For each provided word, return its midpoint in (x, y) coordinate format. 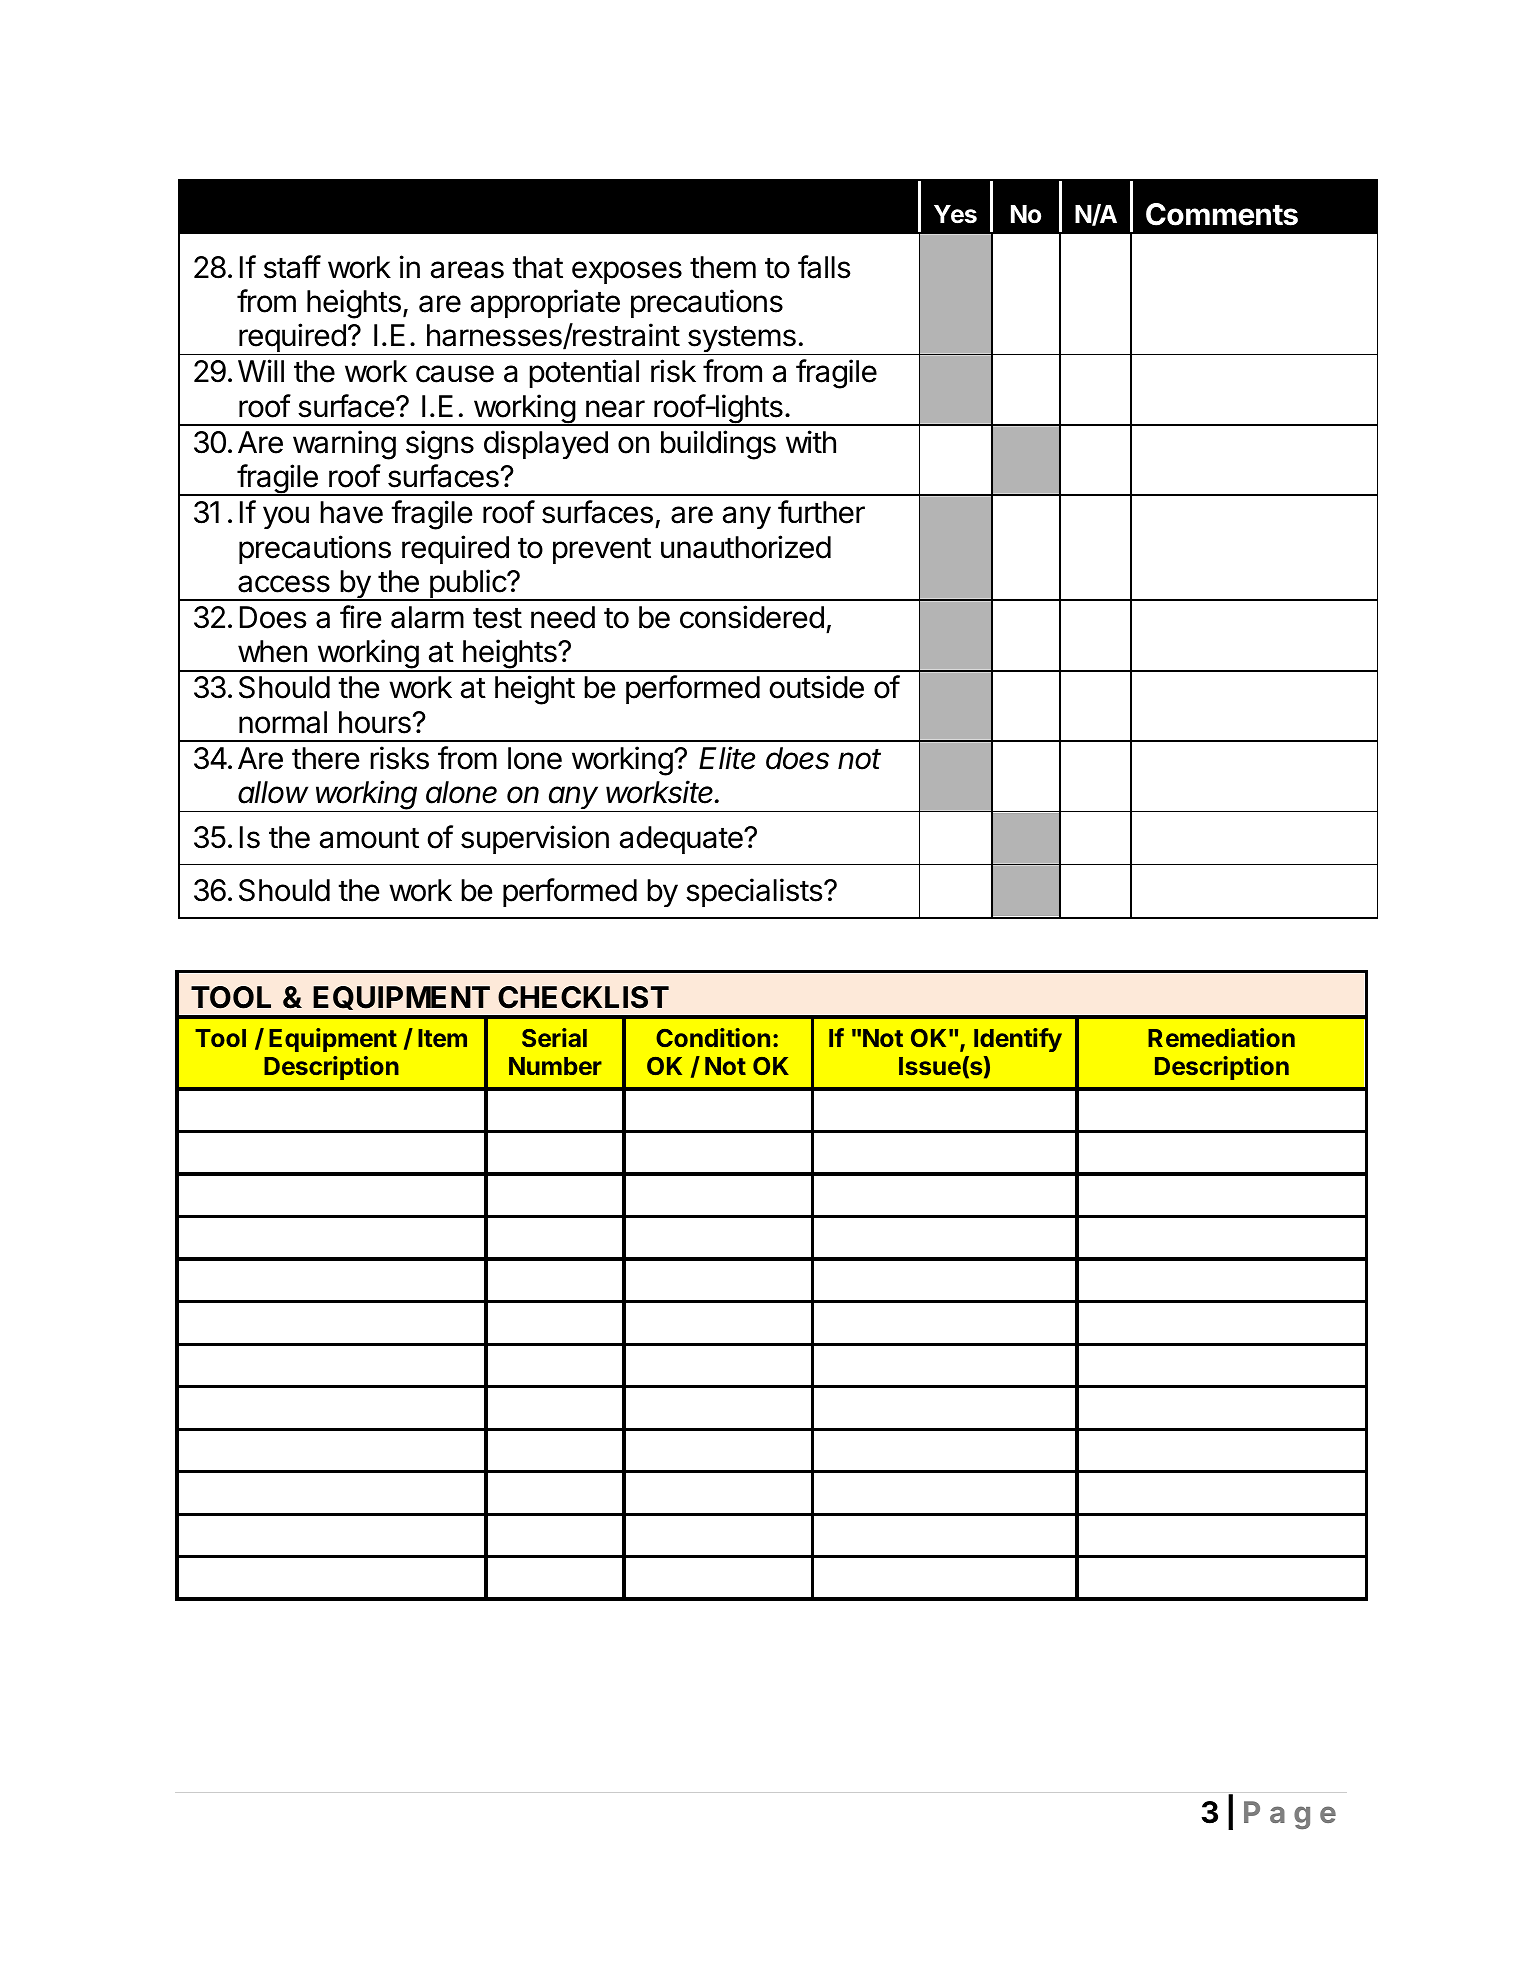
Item (442, 1038)
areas (467, 270)
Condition (713, 1037)
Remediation (1221, 1037)
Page (1290, 1815)
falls (824, 267)
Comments (1222, 214)
